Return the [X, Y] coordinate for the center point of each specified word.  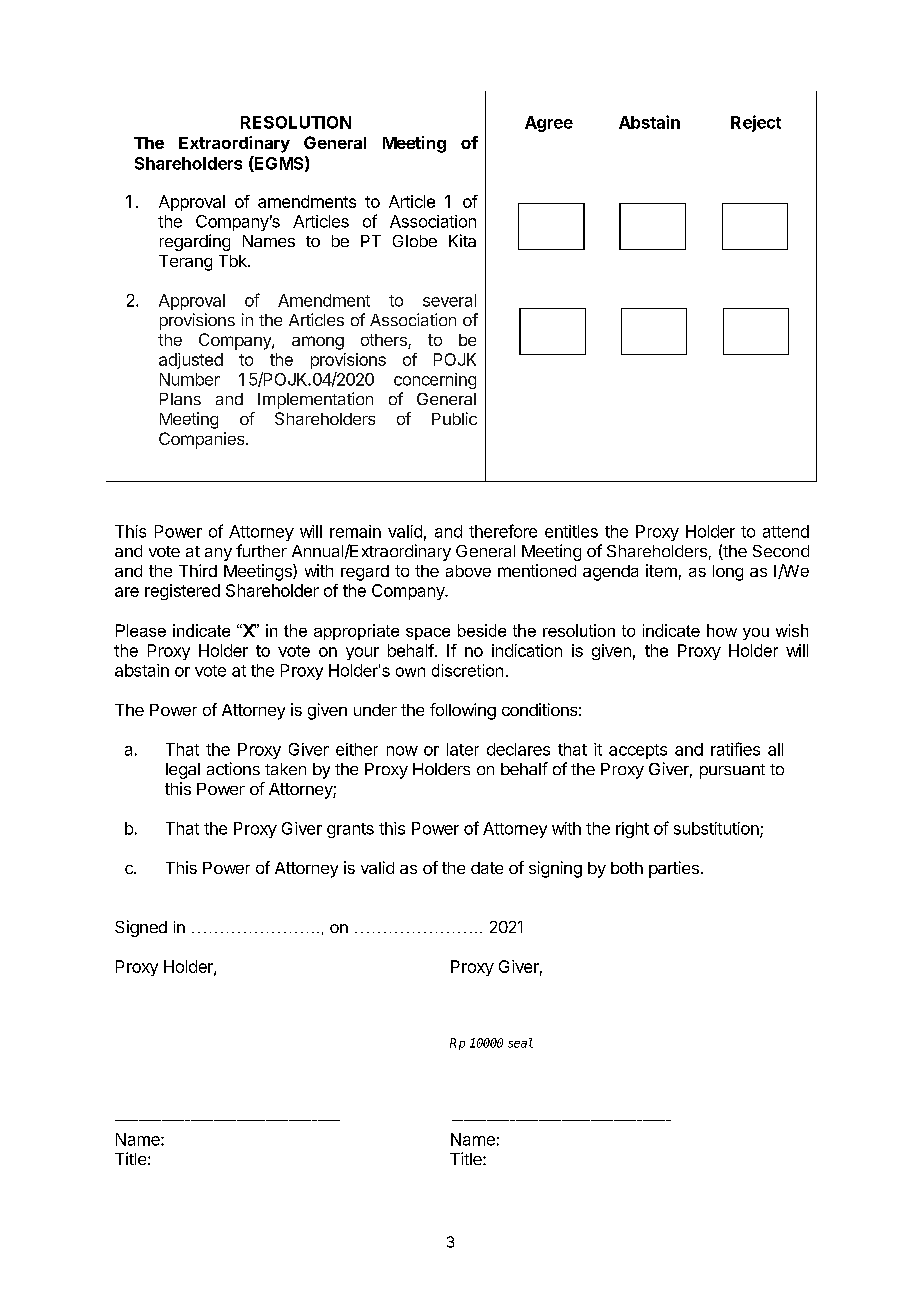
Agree [549, 124]
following [463, 711]
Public [454, 418]
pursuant [732, 771]
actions [233, 768]
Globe [415, 241]
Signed [141, 928]
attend [786, 531]
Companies [203, 440]
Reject [756, 123]
